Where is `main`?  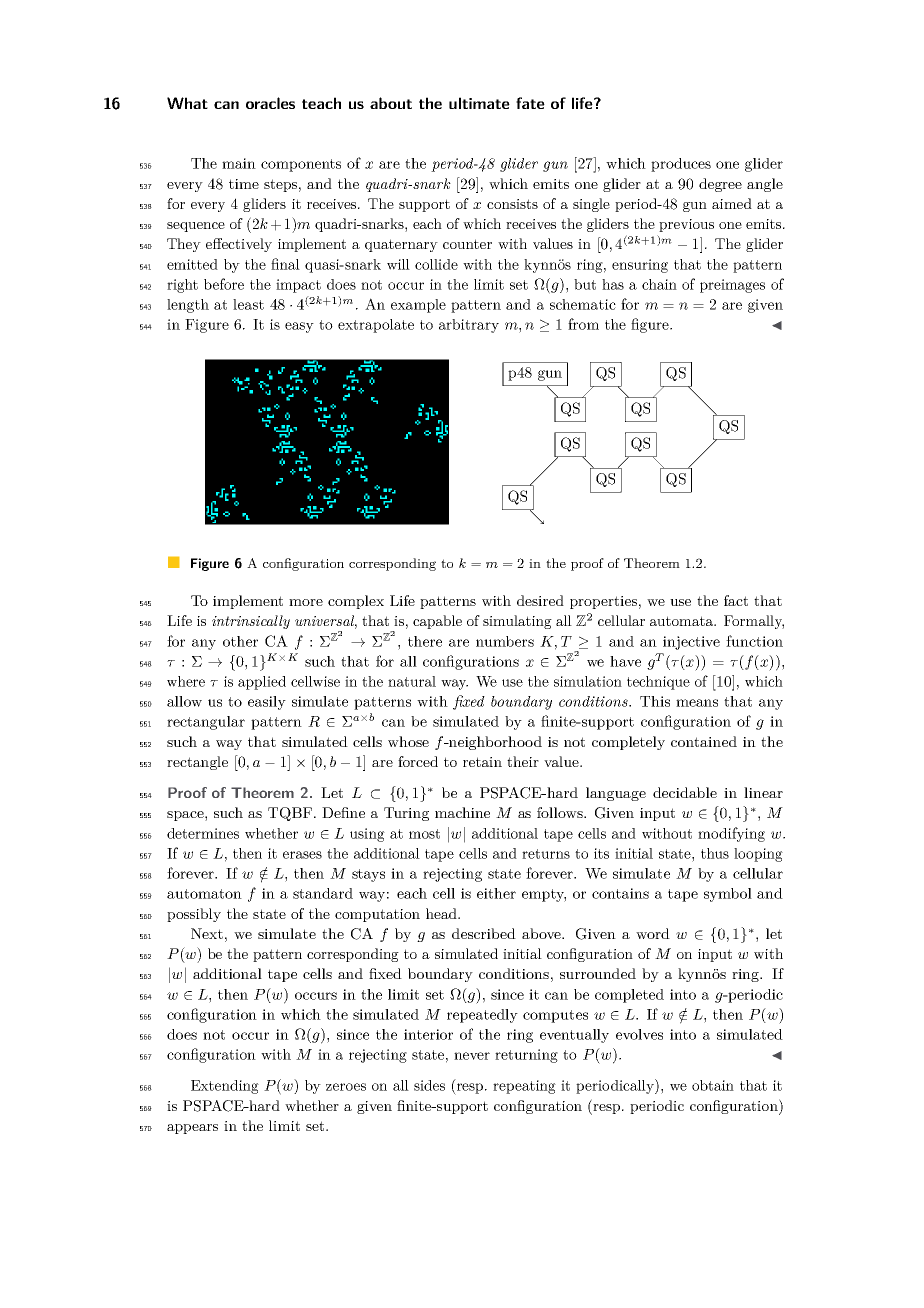 main is located at coordinates (239, 163).
